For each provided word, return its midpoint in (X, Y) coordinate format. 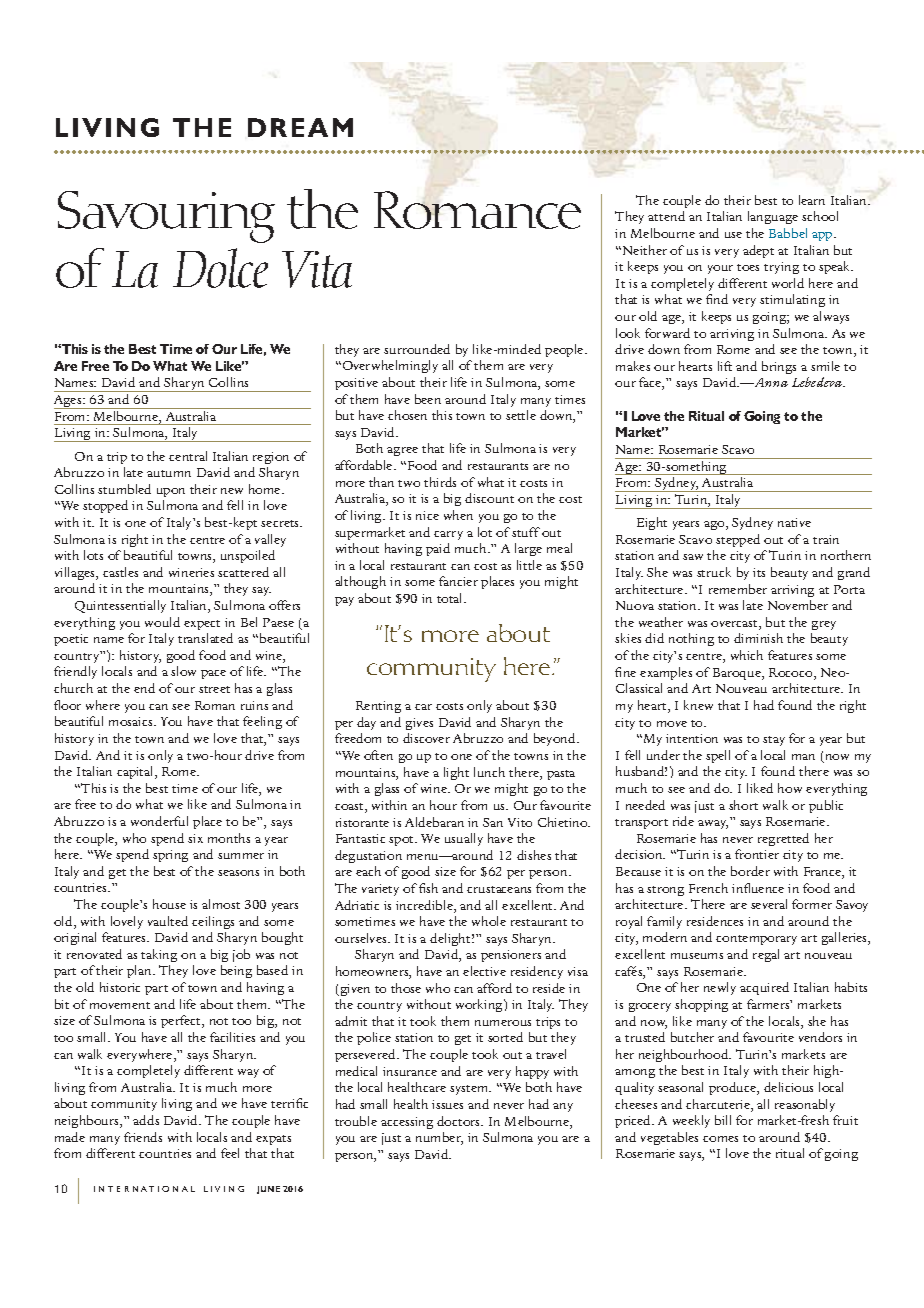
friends (143, 1137)
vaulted (168, 921)
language (773, 217)
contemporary (756, 940)
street (214, 689)
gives (419, 724)
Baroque (738, 674)
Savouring (166, 217)
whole (489, 921)
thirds (440, 482)
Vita (317, 269)
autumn (169, 473)
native (794, 522)
